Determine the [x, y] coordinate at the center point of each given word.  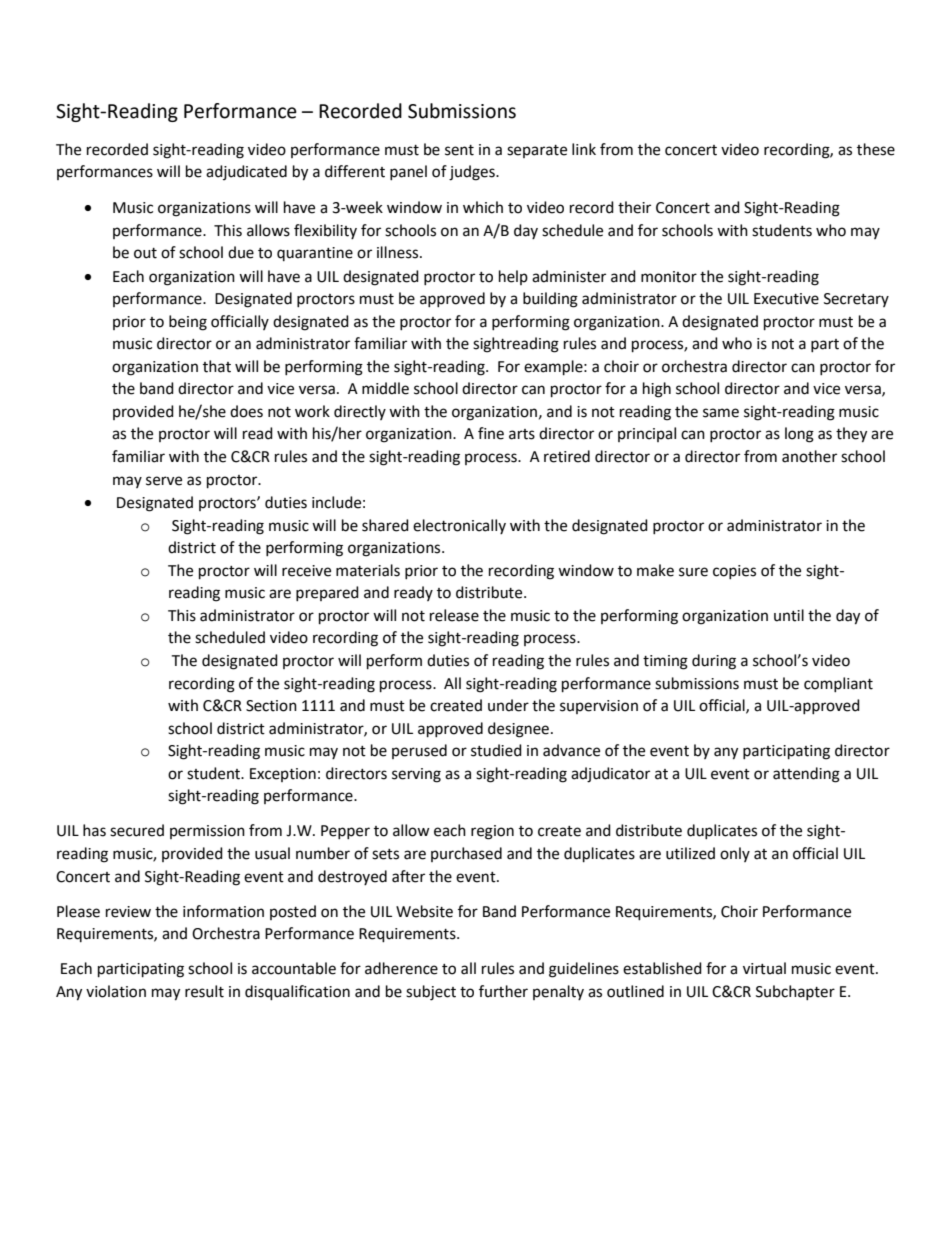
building [550, 300]
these [876, 149]
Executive [786, 299]
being [188, 323]
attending [806, 775]
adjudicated [246, 172]
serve [164, 481]
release [454, 615]
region [492, 832]
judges [473, 173]
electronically [459, 526]
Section [271, 706]
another [809, 456]
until [789, 615]
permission [207, 832]
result [204, 991]
